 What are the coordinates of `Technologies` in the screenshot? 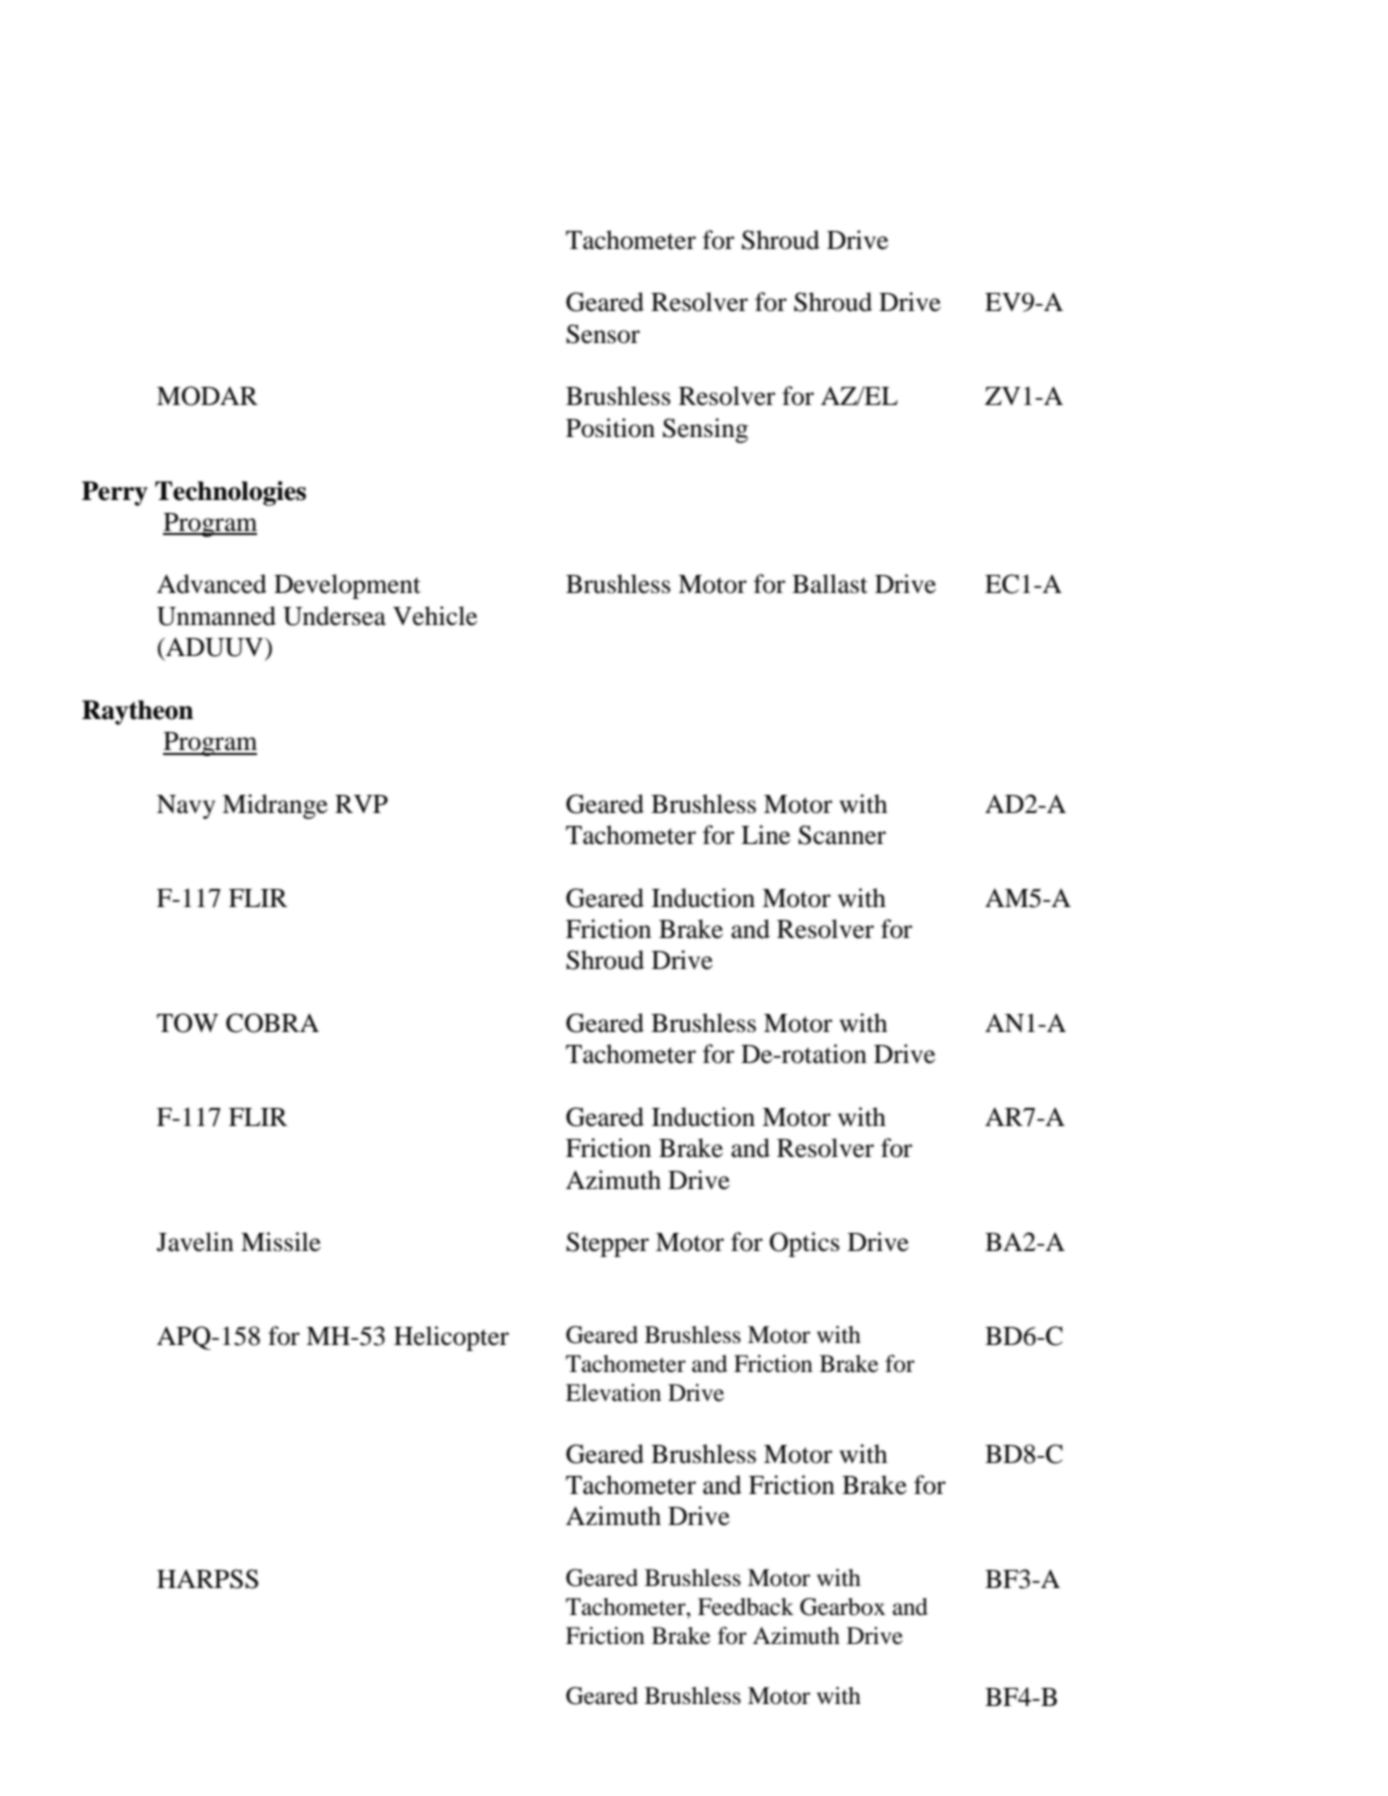 It's located at (230, 493).
